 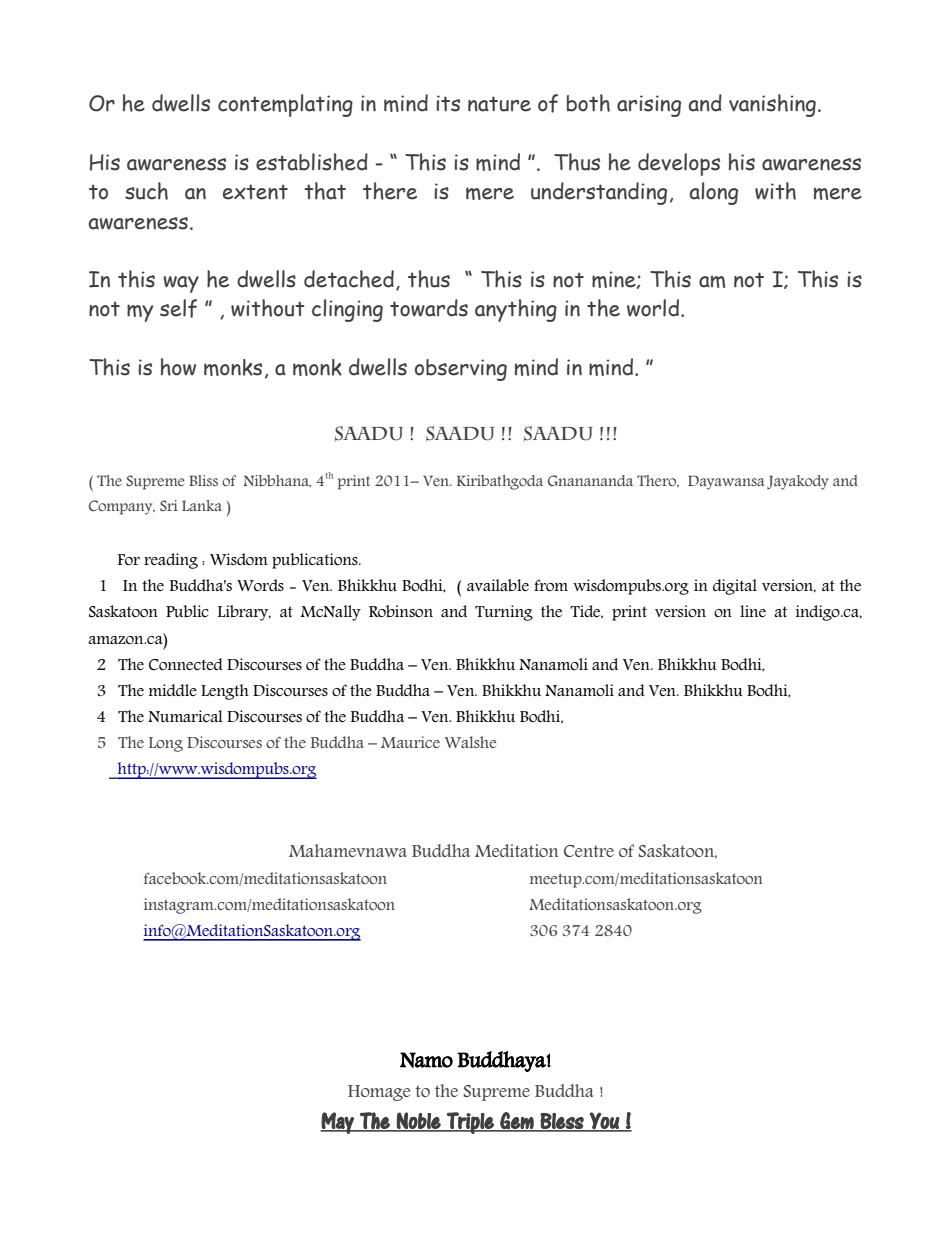 I want to click on Maurice, so click(x=410, y=742).
